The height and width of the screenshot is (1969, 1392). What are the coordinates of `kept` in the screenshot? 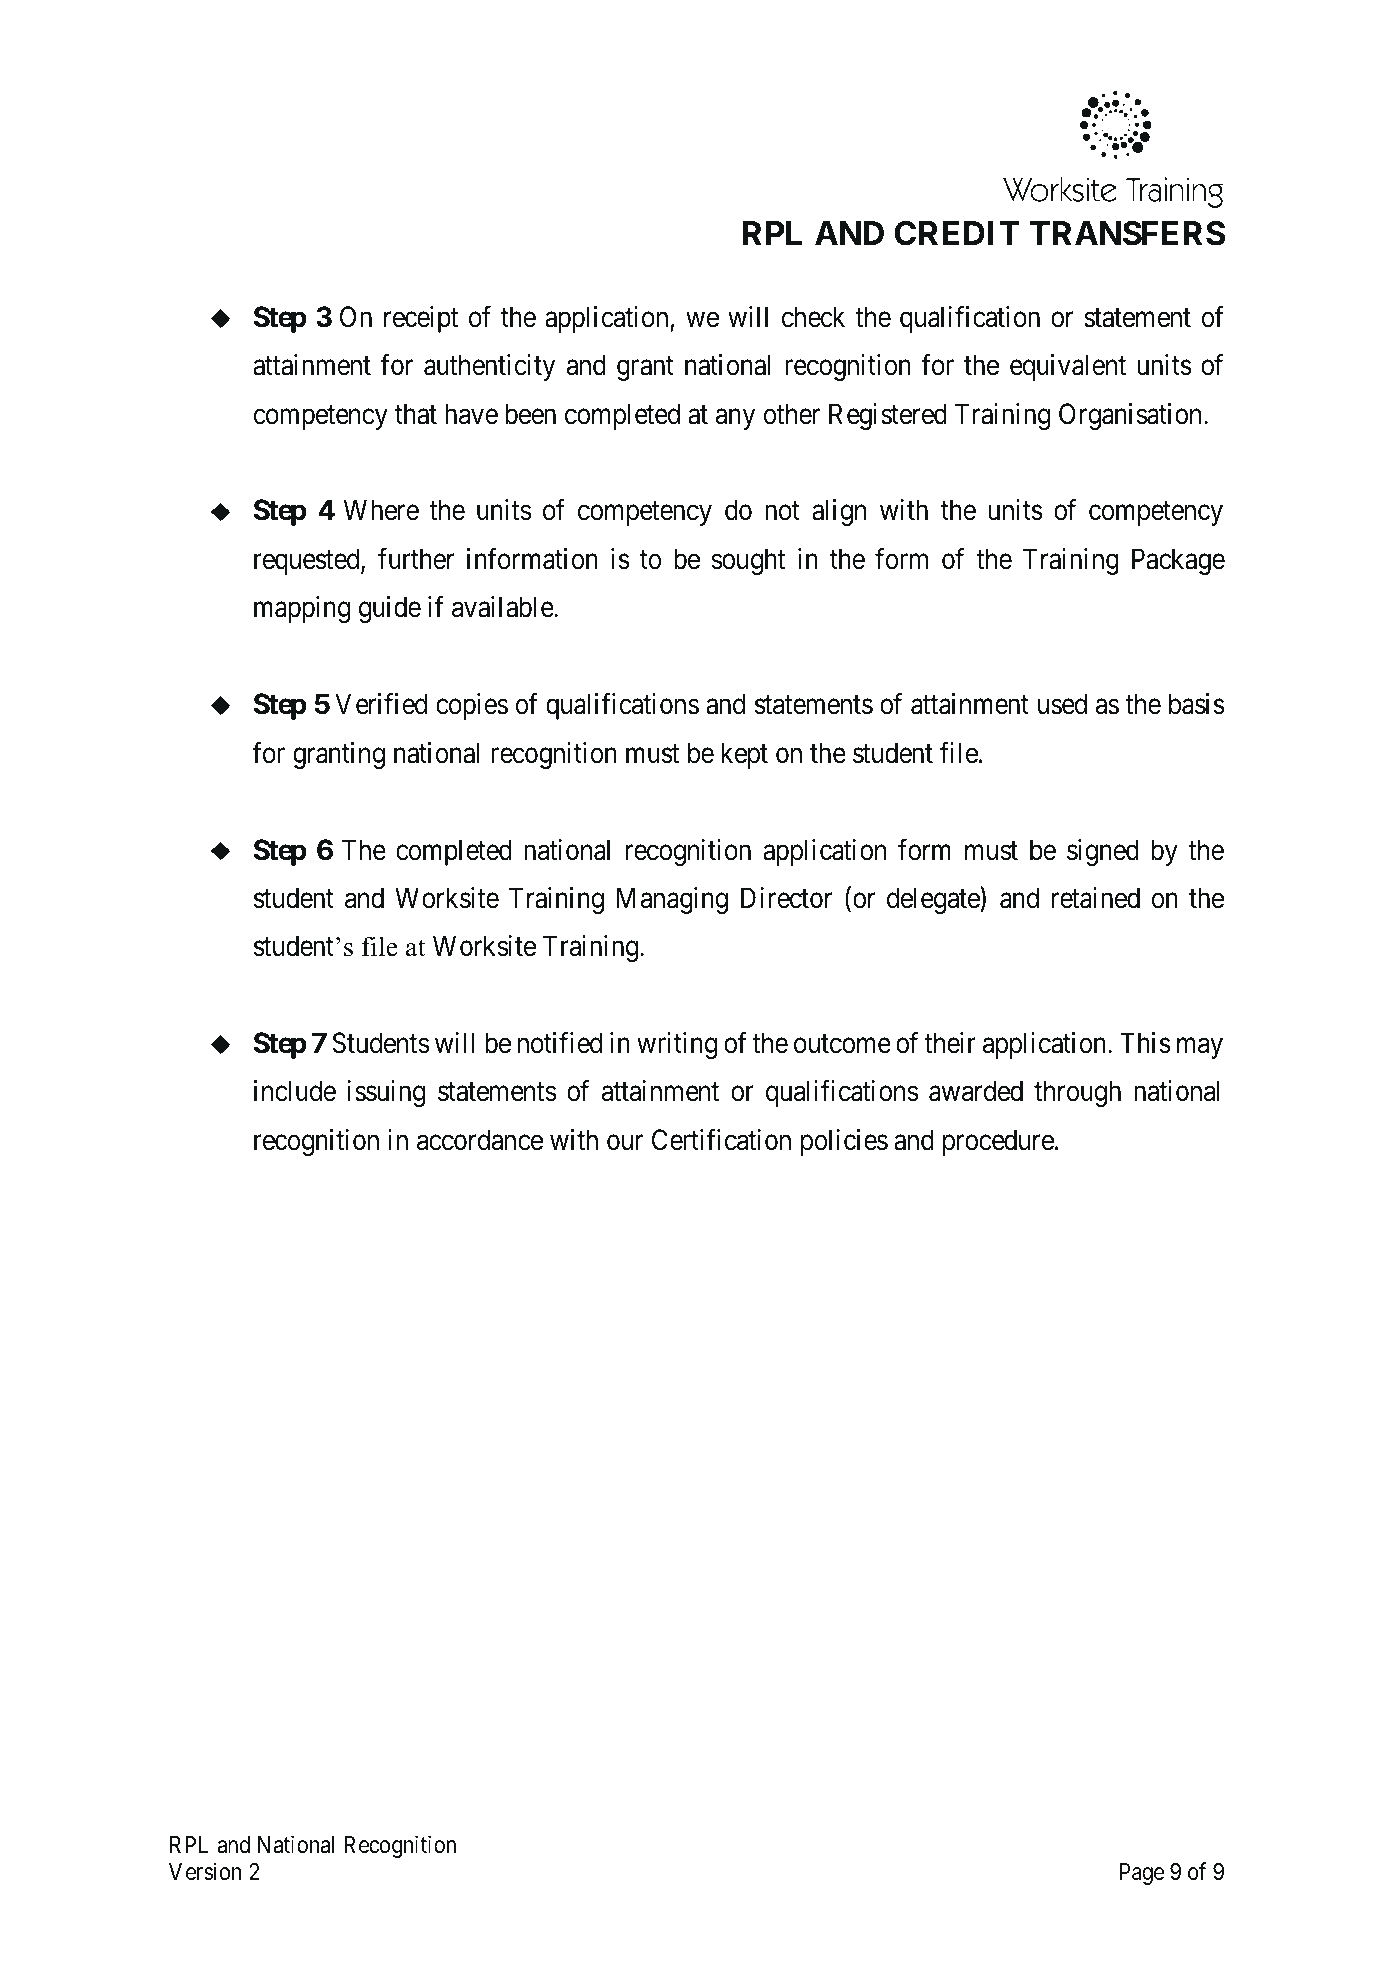 It's located at (744, 755).
